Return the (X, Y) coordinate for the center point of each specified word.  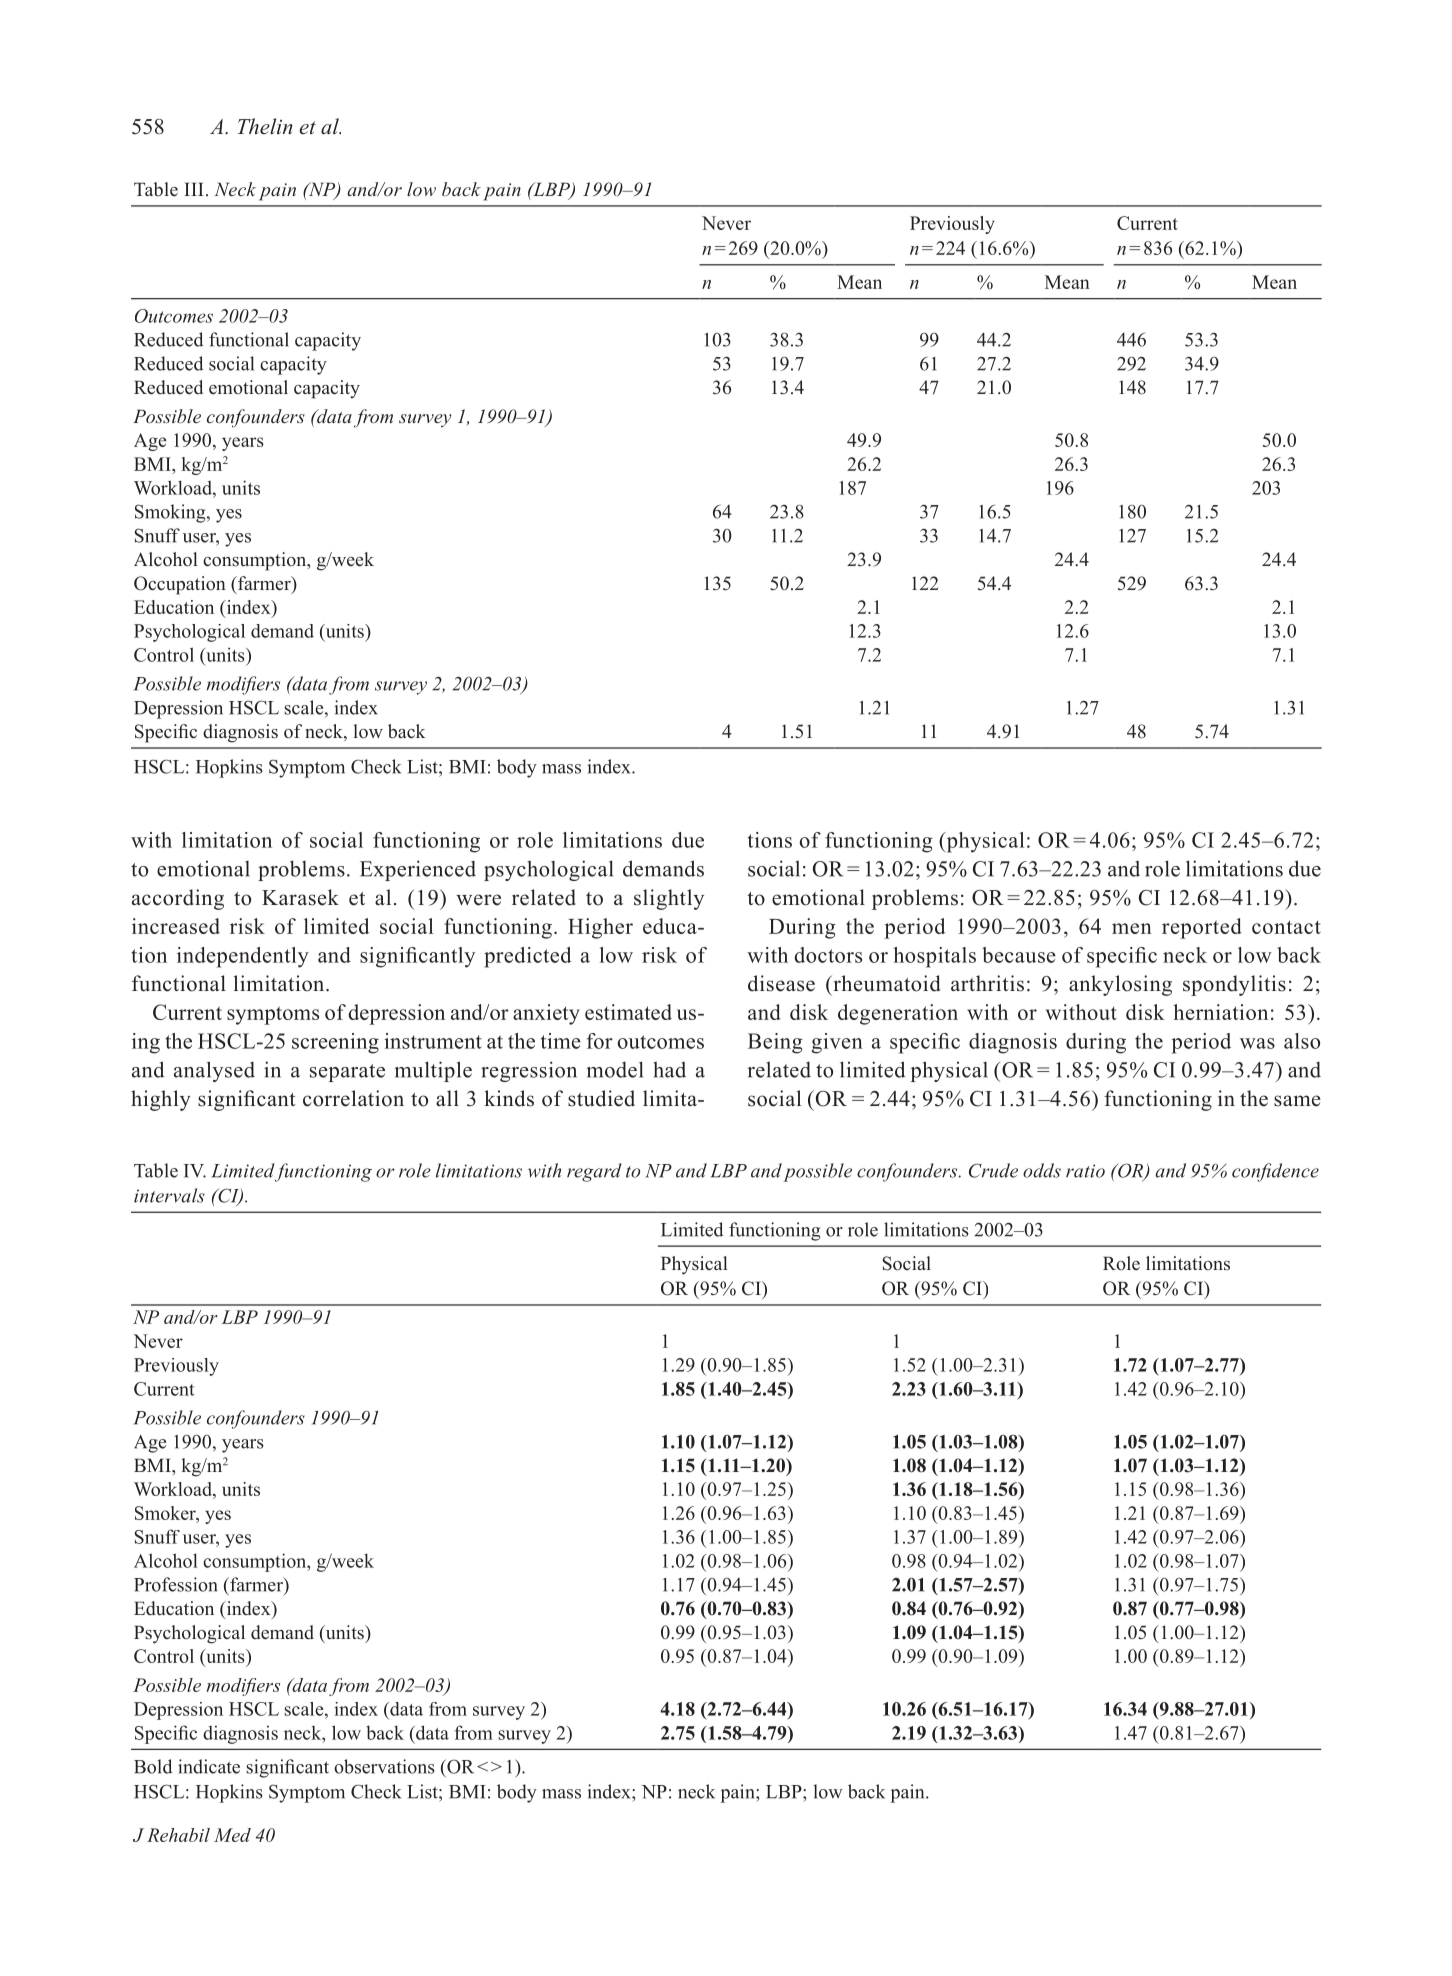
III (194, 189)
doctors (828, 955)
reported (1202, 928)
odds (1042, 1170)
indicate (209, 1766)
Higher (600, 928)
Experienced (418, 870)
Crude (993, 1170)
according (178, 899)
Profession (176, 1584)
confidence (1275, 1172)
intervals (169, 1195)
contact (1286, 927)
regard (594, 1172)
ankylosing (1120, 985)
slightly (669, 899)
